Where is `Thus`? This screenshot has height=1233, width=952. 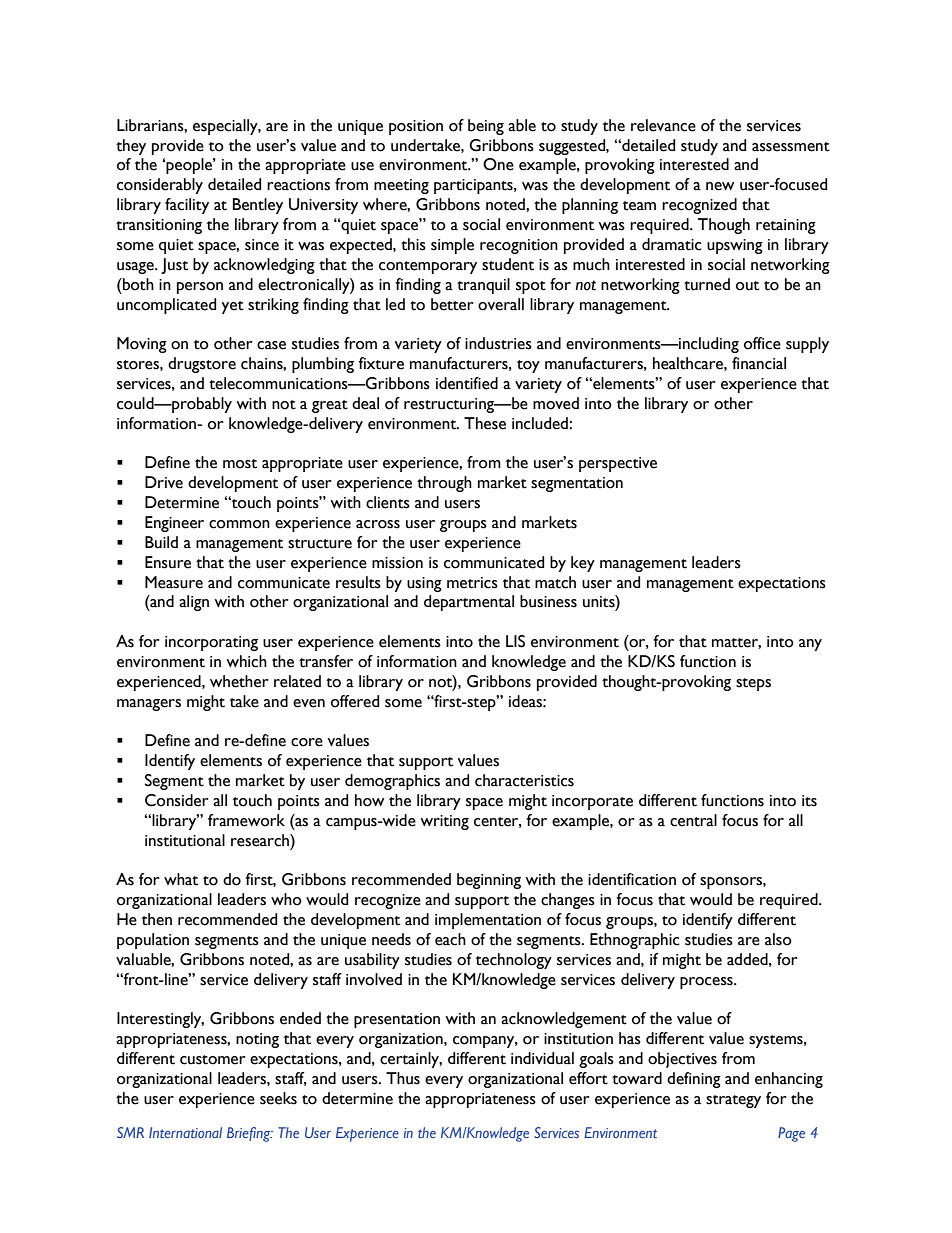
Thus is located at coordinates (403, 1078).
